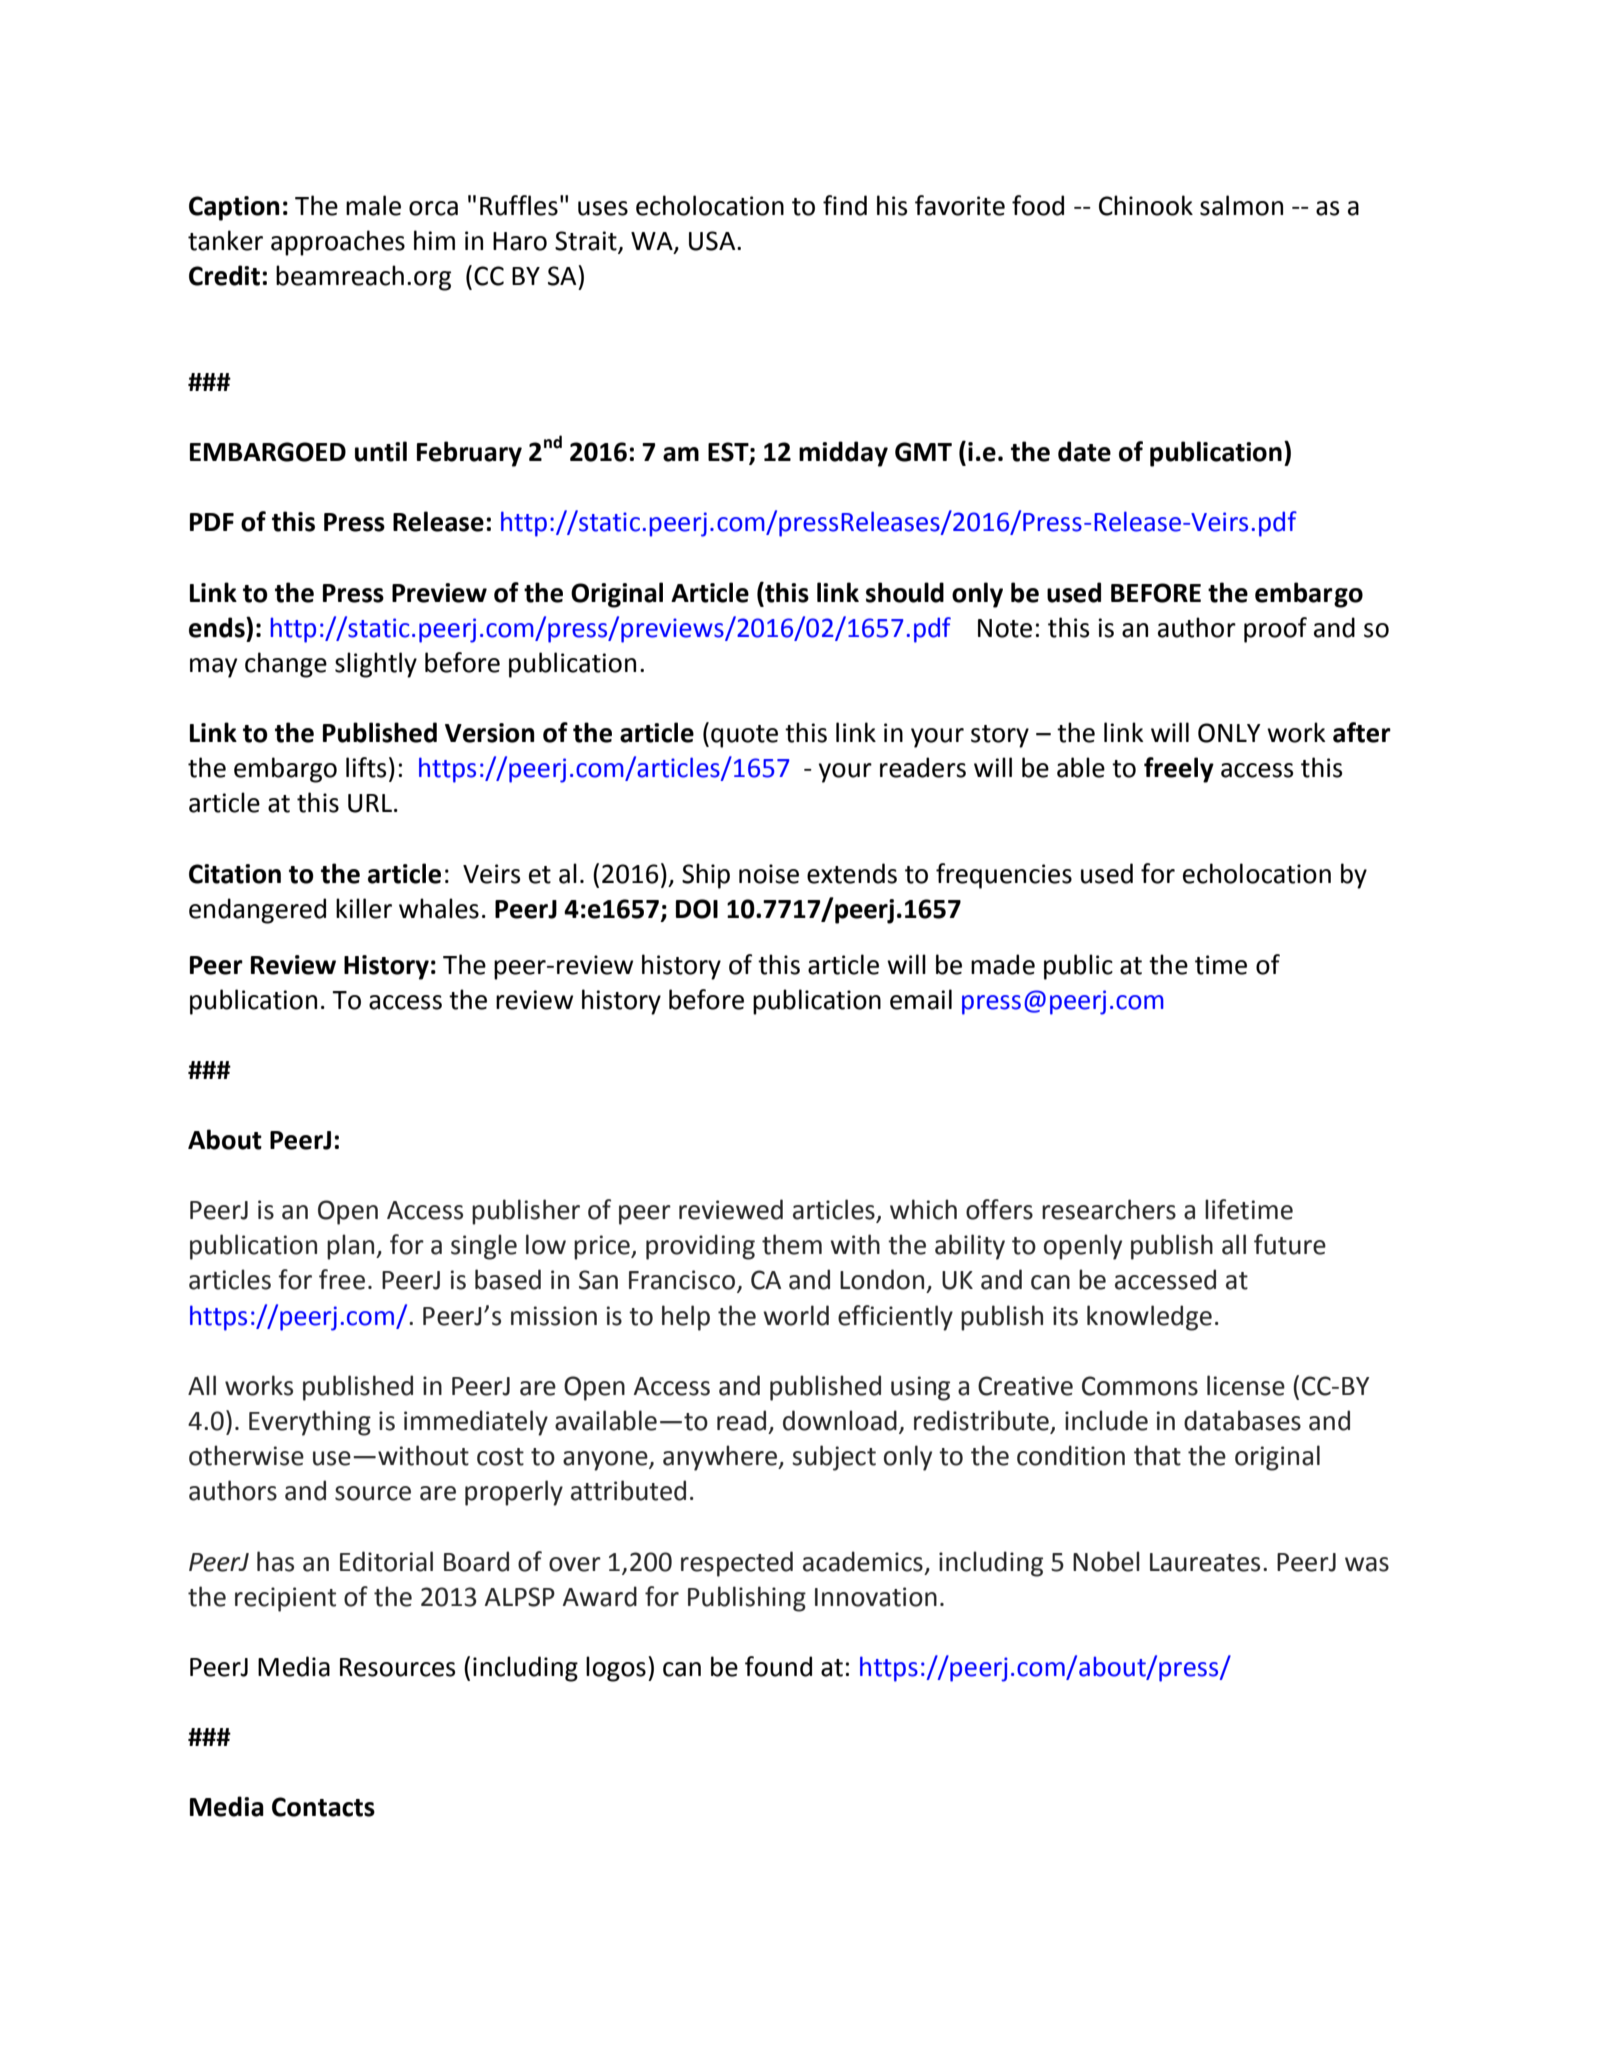 Image resolution: width=1599 pixels, height=2070 pixels. I want to click on them, so click(792, 1244).
